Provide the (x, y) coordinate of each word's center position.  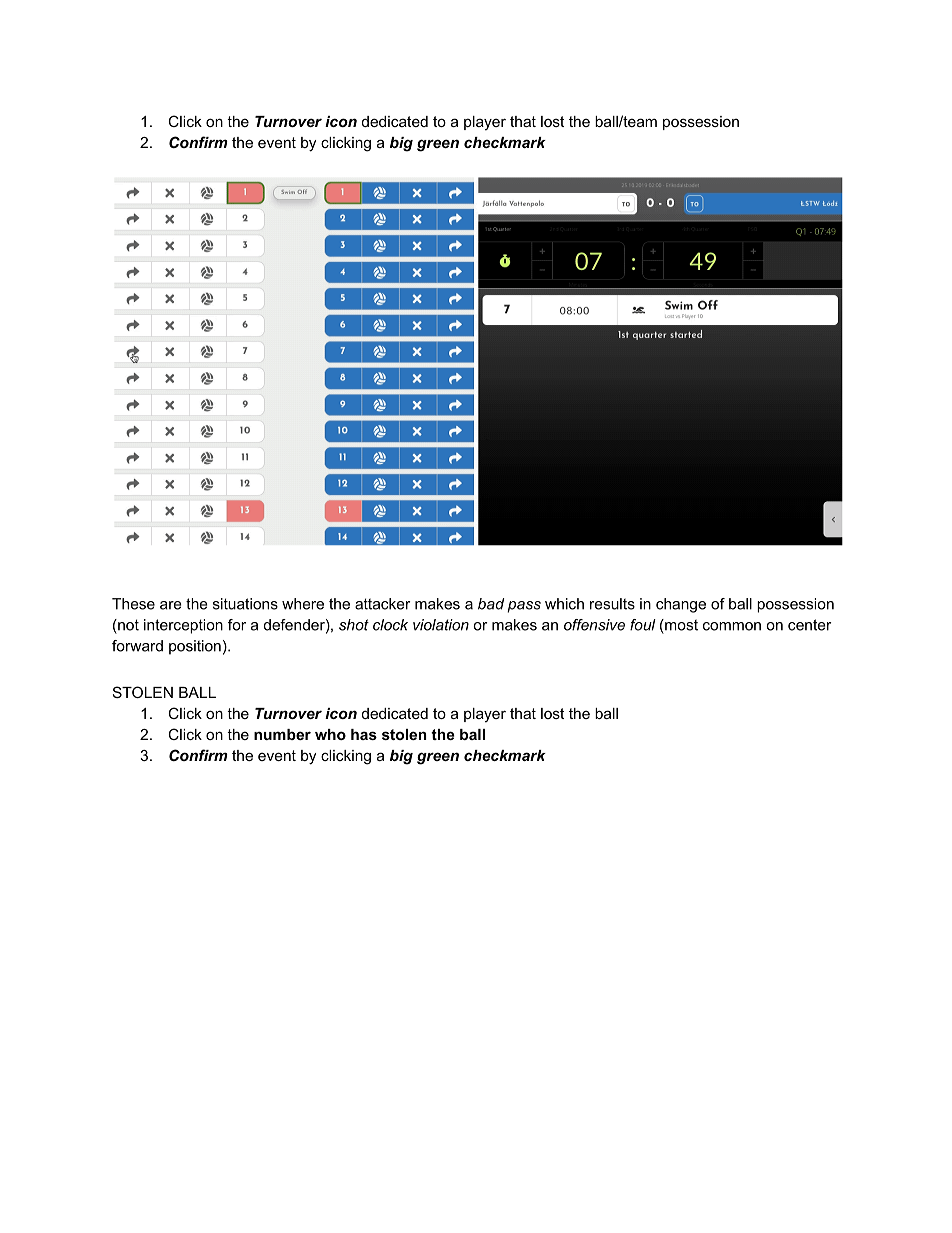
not (127, 625)
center (810, 625)
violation (441, 625)
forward (137, 646)
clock (390, 625)
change (681, 605)
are (171, 605)
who (330, 734)
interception (183, 626)
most (680, 625)
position (195, 647)
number (282, 734)
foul (643, 625)
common (732, 626)
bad (491, 604)
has (364, 734)
